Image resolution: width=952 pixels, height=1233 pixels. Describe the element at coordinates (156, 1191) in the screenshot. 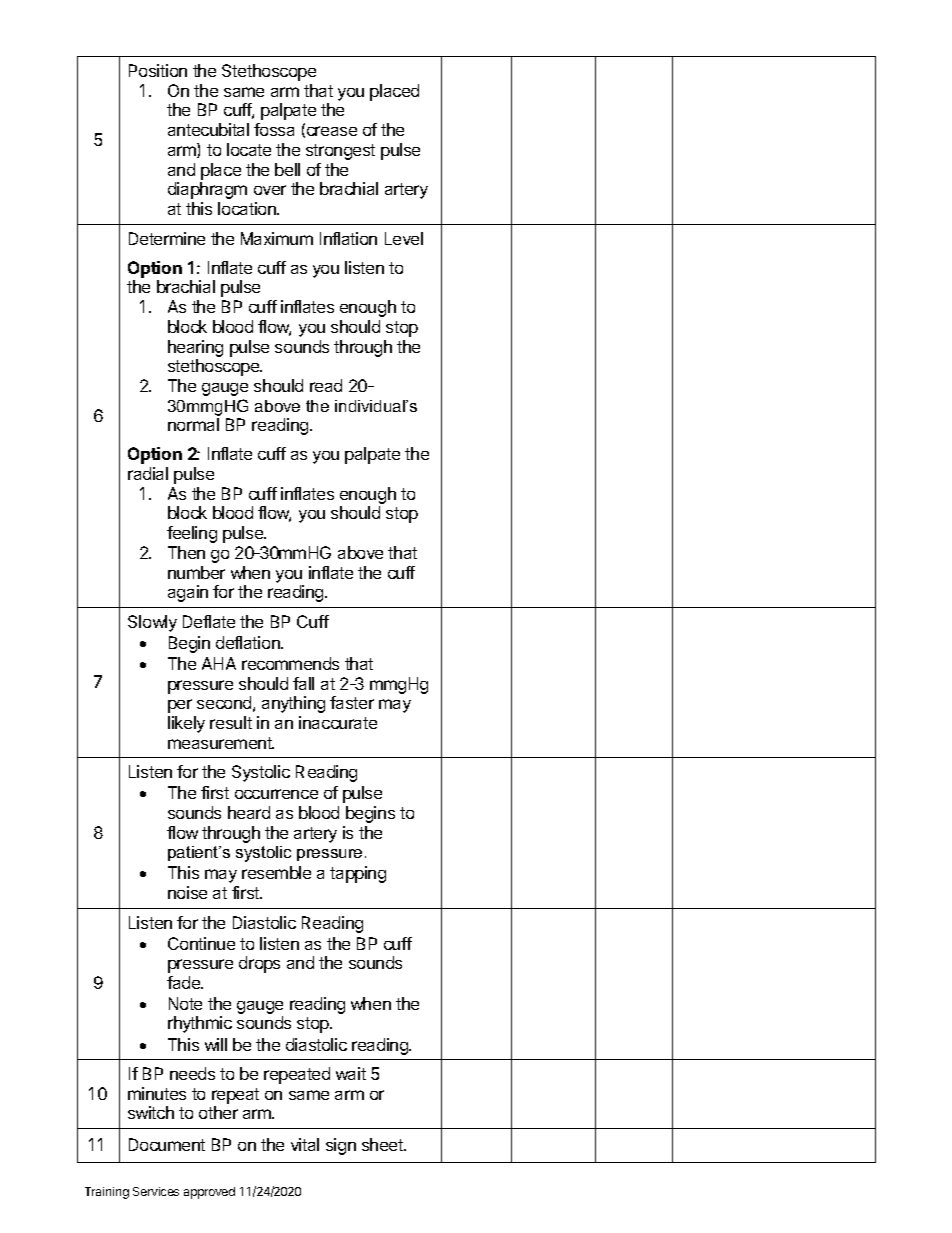

I see `Services` at that location.
